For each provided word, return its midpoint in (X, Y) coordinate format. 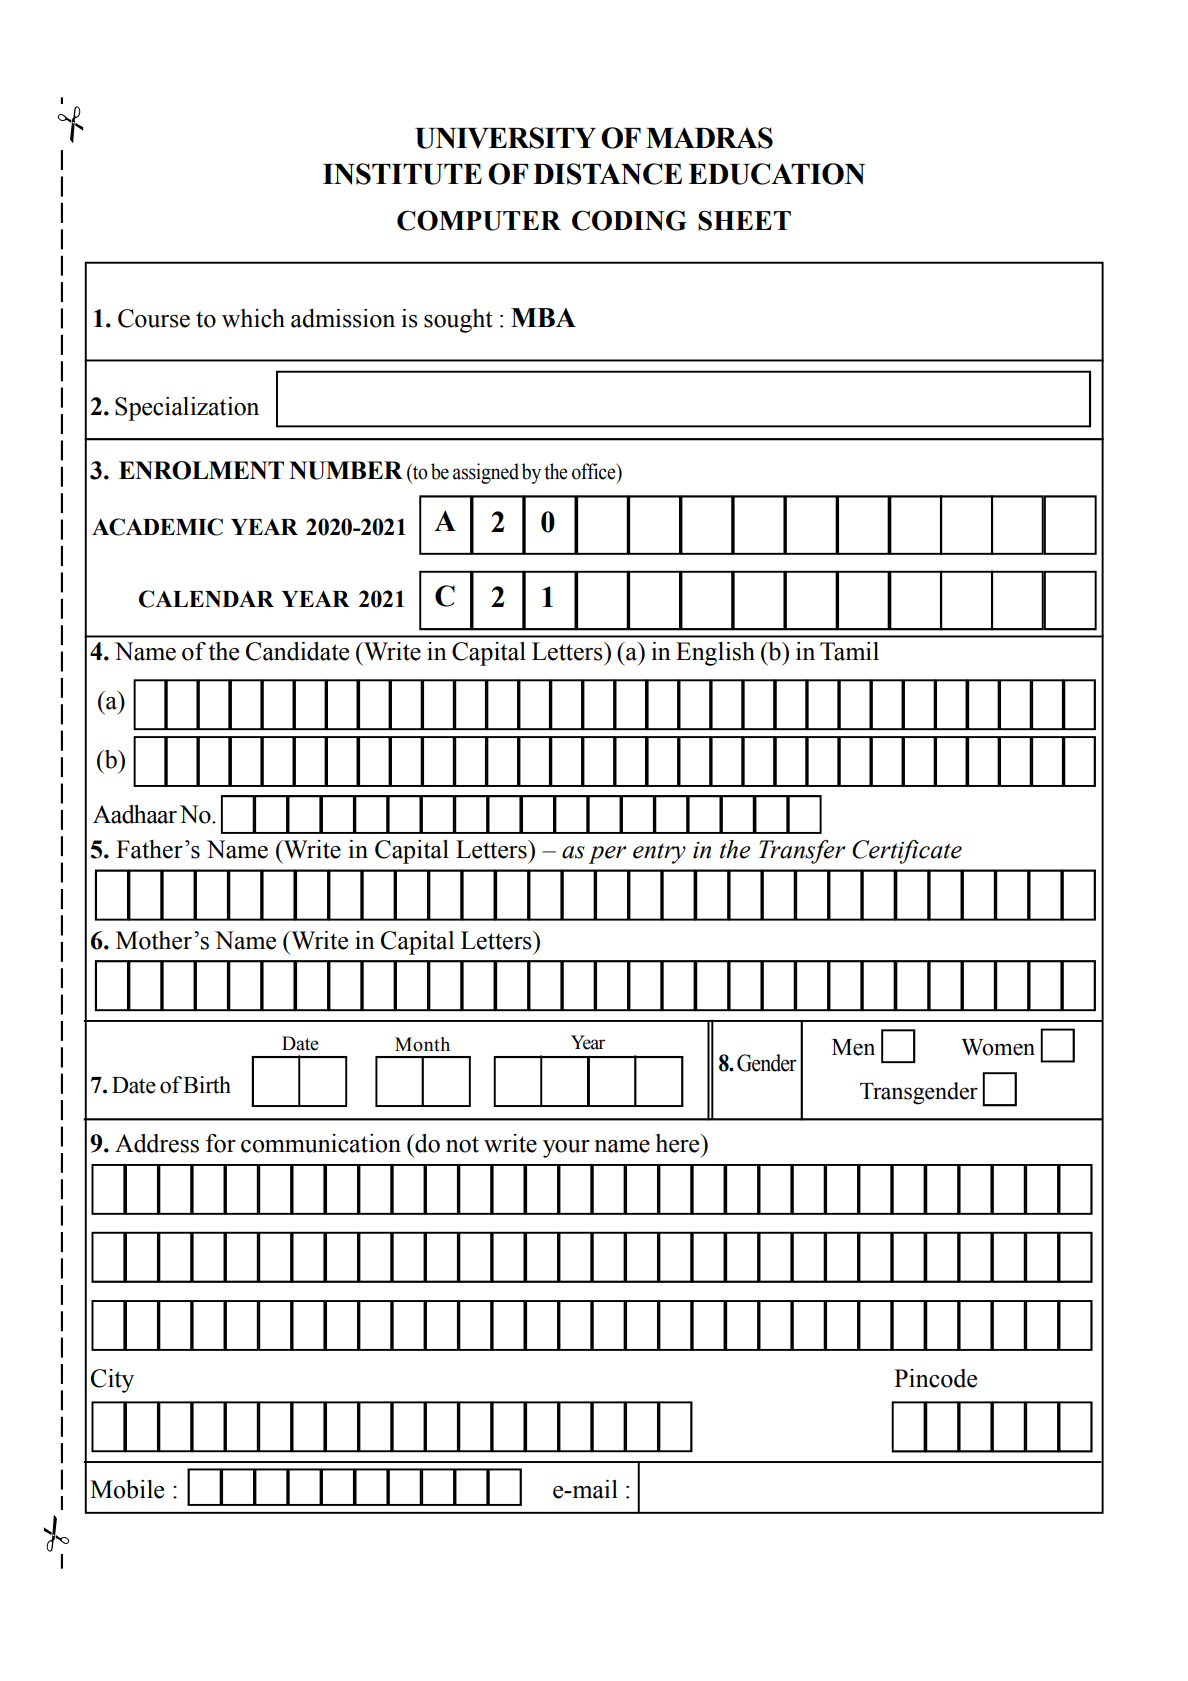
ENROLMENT (201, 470)
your (566, 1149)
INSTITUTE (402, 174)
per (607, 855)
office (595, 471)
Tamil (849, 651)
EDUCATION (776, 174)
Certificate (907, 852)
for (221, 1143)
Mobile (127, 1489)
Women (998, 1047)
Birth (207, 1085)
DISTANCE (607, 174)
